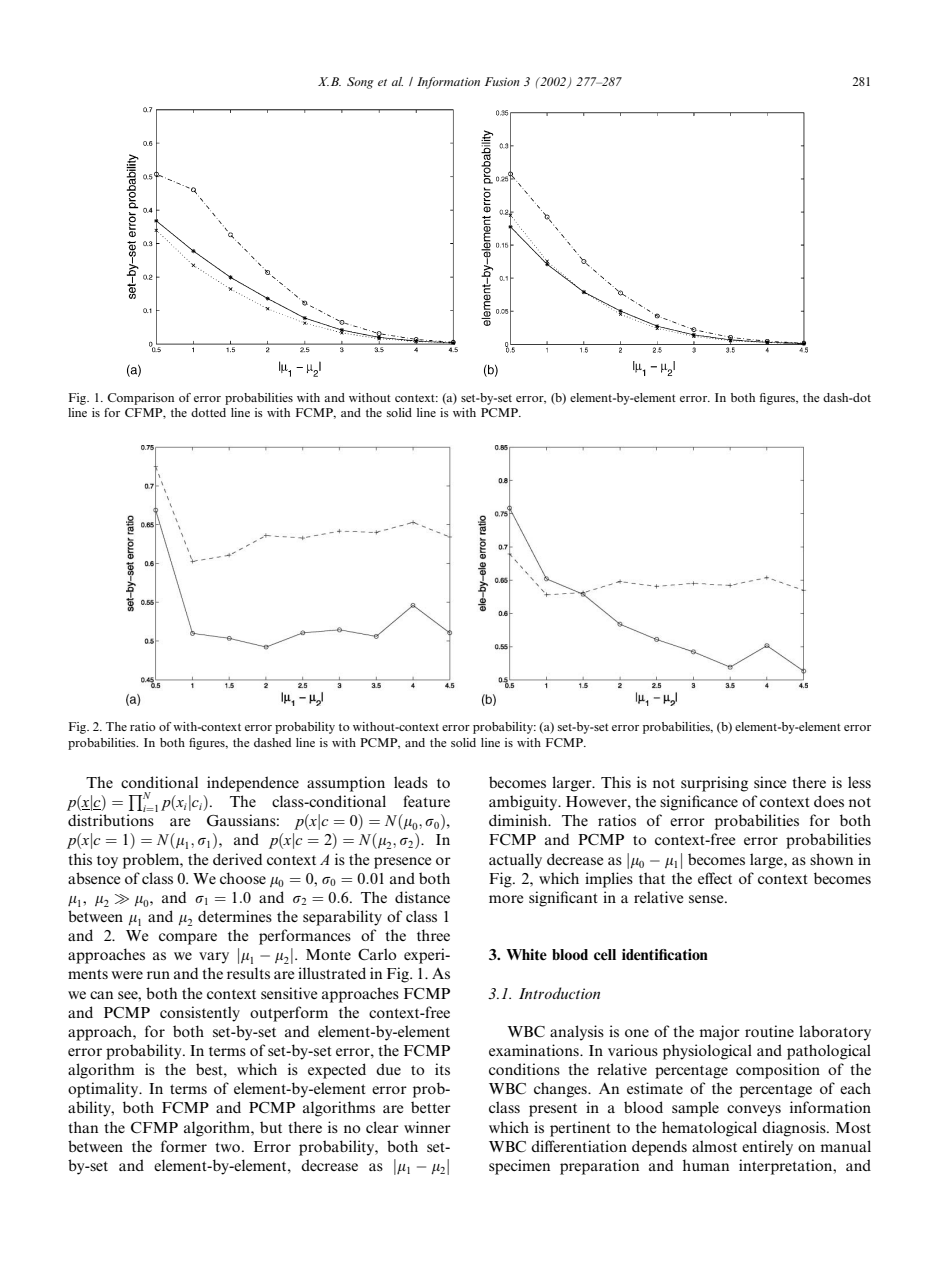 The height and width of the document is (1271, 952). Describe the element at coordinates (714, 784) in the document. I see `surprising` at that location.
